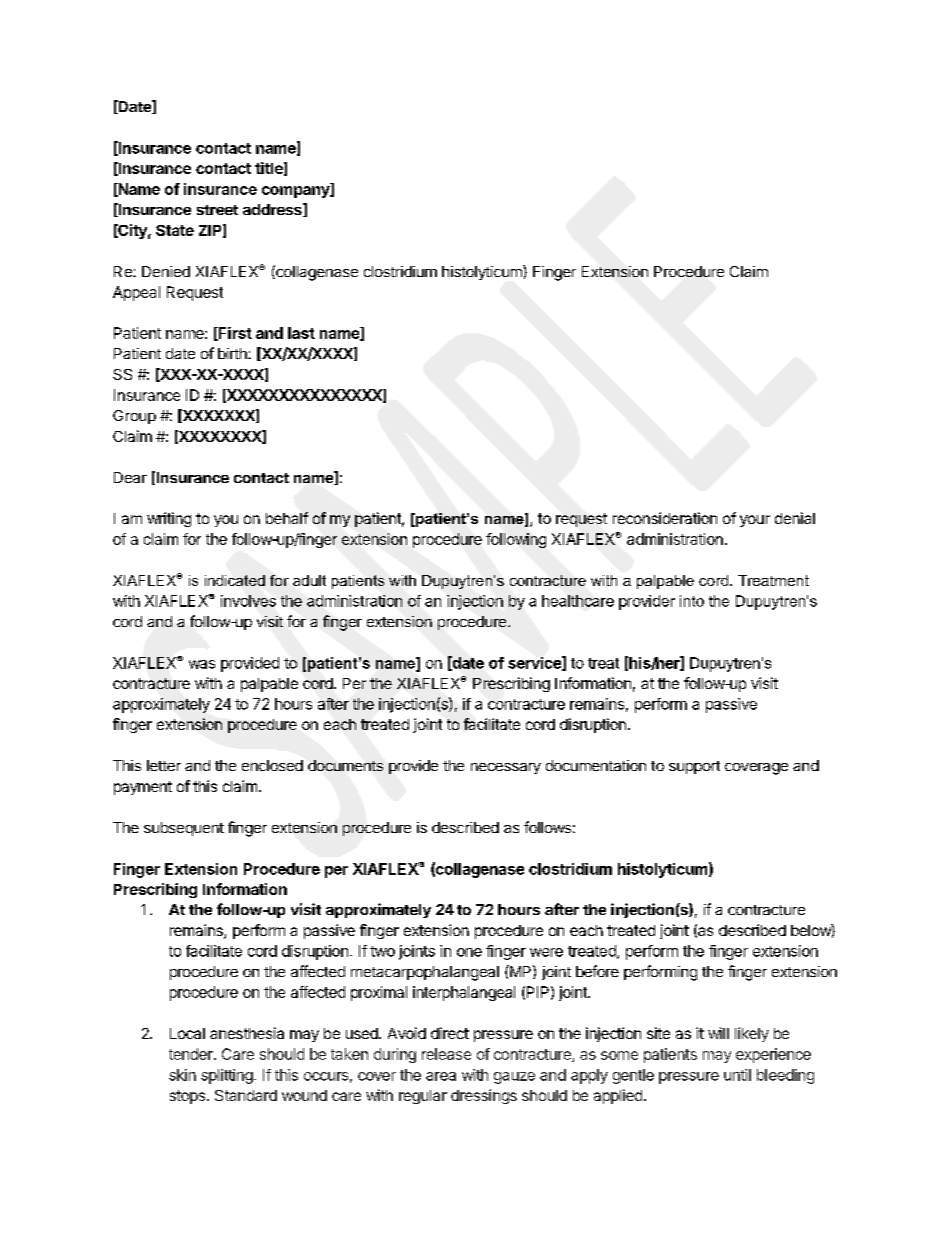 Image resolution: width=952 pixels, height=1233 pixels. What do you see at coordinates (217, 210) in the image?
I see `street` at bounding box center [217, 210].
